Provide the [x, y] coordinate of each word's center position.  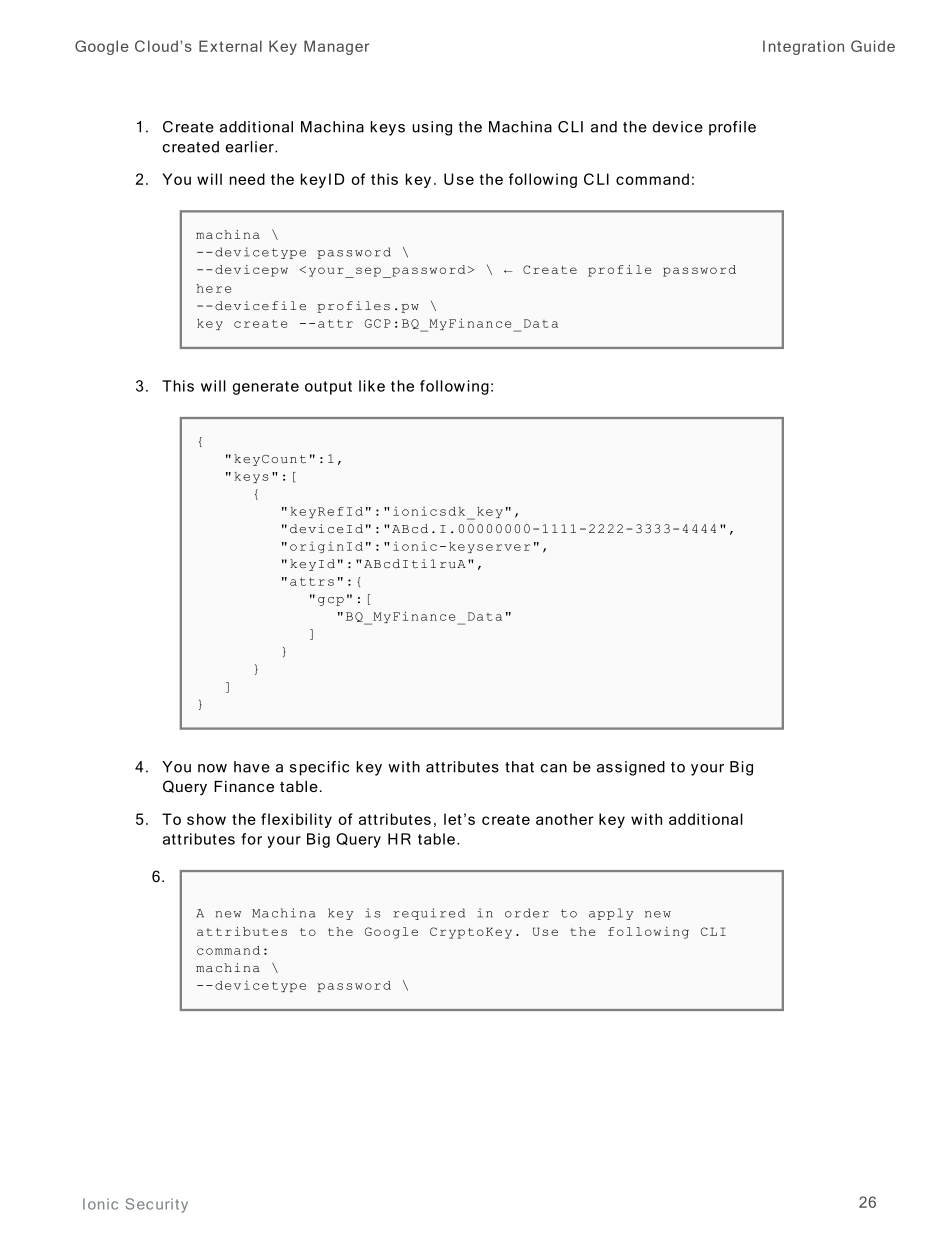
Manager [336, 47]
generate [266, 388]
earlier [251, 147]
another [565, 819]
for [251, 839]
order [527, 913]
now [212, 768]
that [519, 767]
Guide [873, 46]
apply [611, 914]
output [328, 388]
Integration [803, 47]
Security [156, 1205]
